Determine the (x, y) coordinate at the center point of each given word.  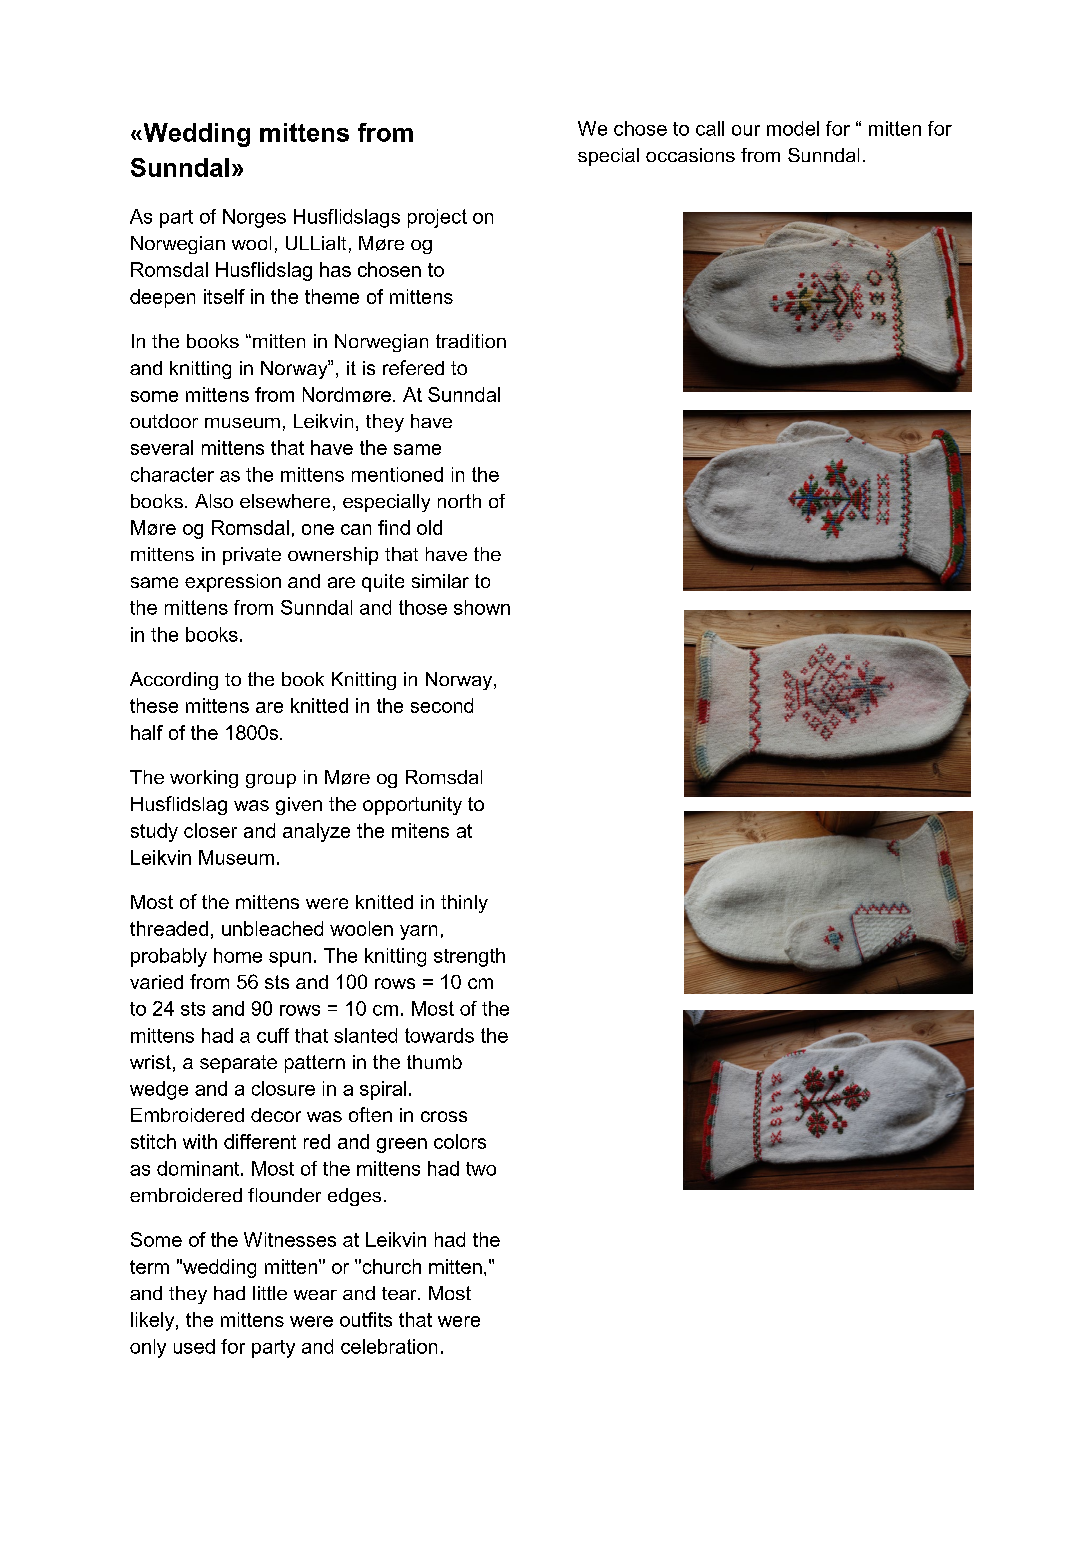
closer (210, 830)
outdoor (164, 421)
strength (469, 957)
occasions (690, 155)
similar (440, 581)
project (437, 218)
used (194, 1346)
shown (482, 607)
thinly (464, 904)
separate (238, 1064)
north (459, 501)
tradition (471, 341)
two (481, 1169)
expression (233, 583)
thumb (434, 1062)
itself (224, 296)
